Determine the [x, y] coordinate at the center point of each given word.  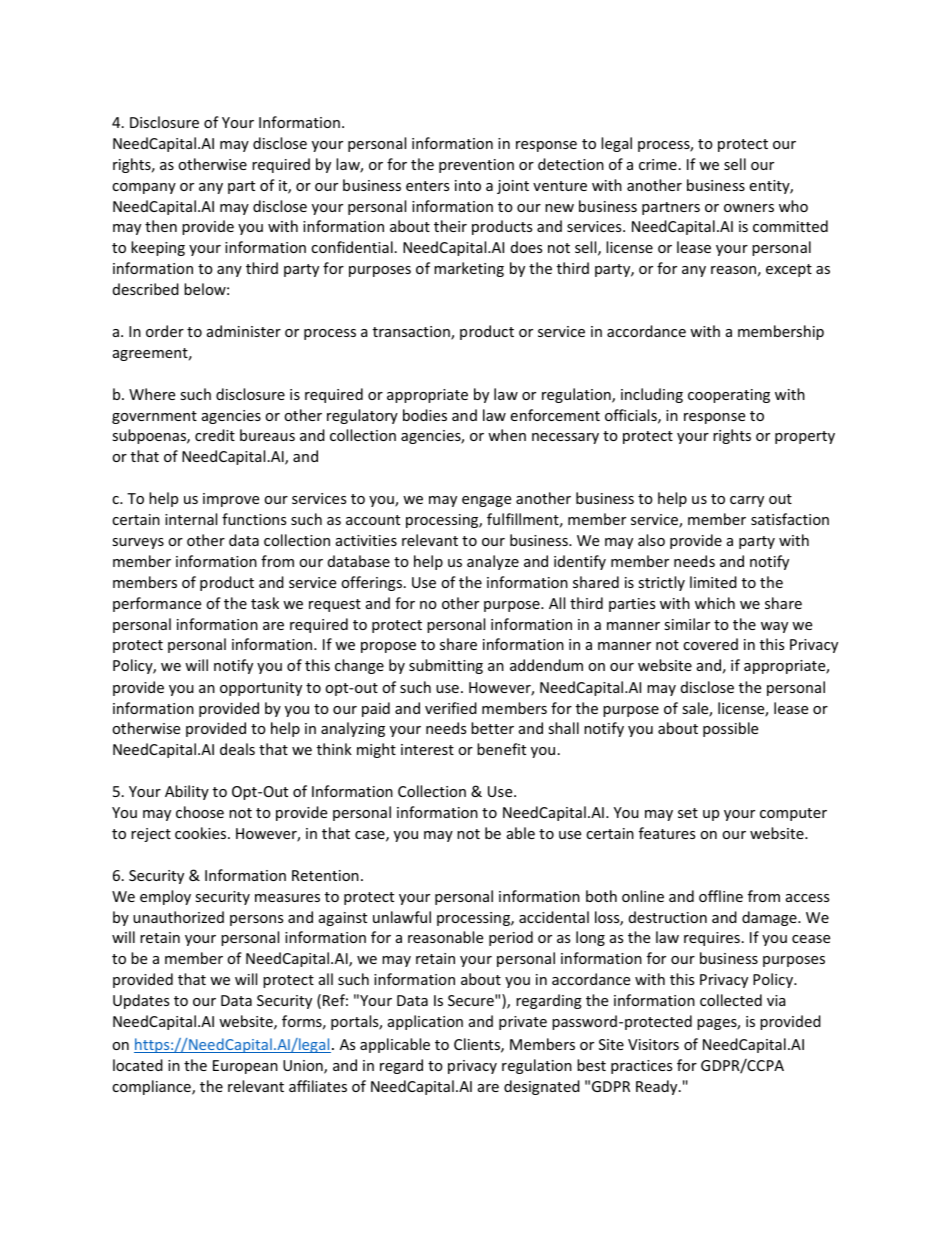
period [511, 938]
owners [749, 208]
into [468, 185]
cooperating [729, 396]
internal [191, 519]
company [144, 188]
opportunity [261, 689]
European [245, 1067]
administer [244, 331]
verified [451, 708]
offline [721, 896]
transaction [412, 333]
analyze [493, 562]
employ [165, 897]
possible [730, 729]
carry [747, 501]
